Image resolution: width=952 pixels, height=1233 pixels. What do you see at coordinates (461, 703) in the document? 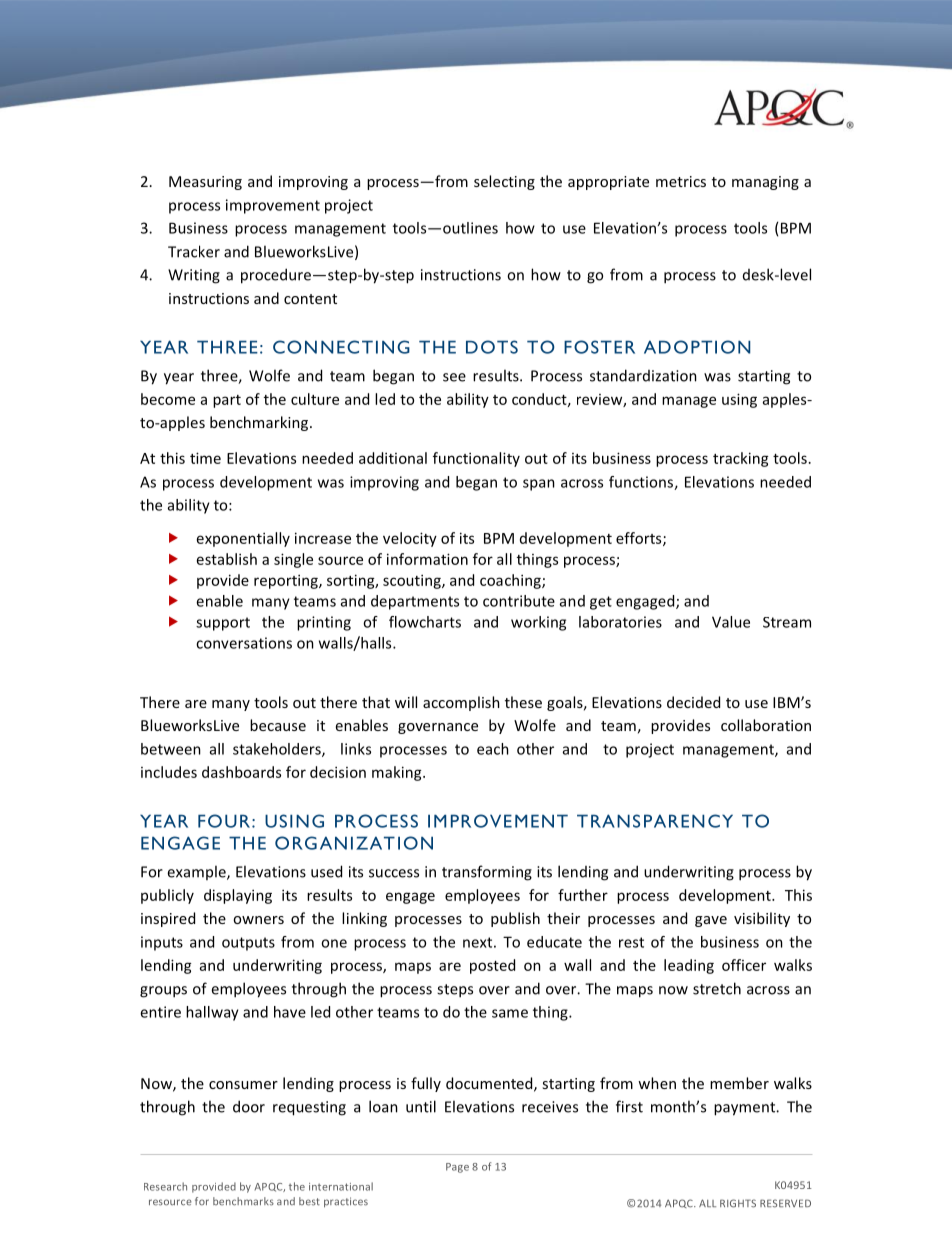
I see `accomplish` at bounding box center [461, 703].
